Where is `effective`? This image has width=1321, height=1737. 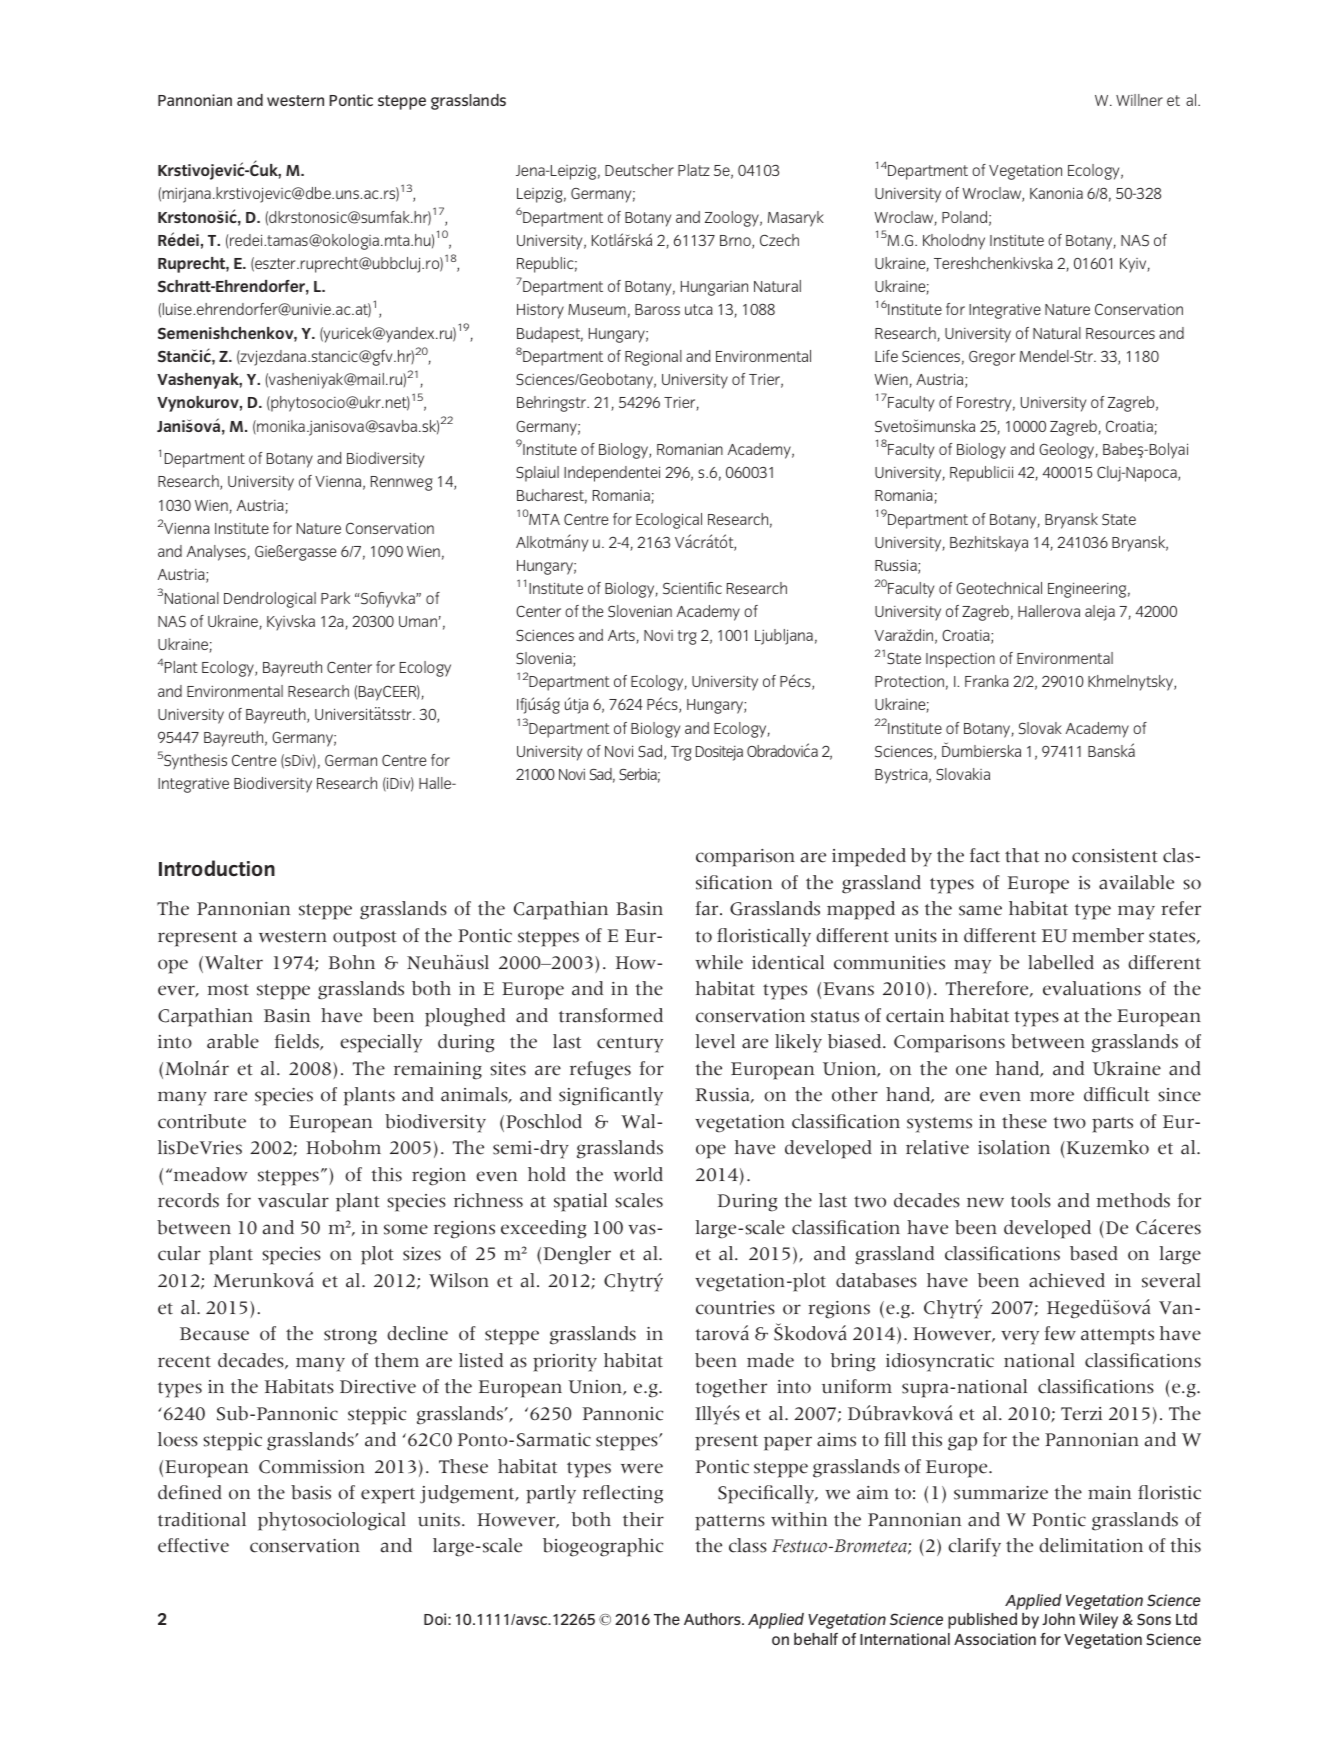
effective is located at coordinates (193, 1545).
